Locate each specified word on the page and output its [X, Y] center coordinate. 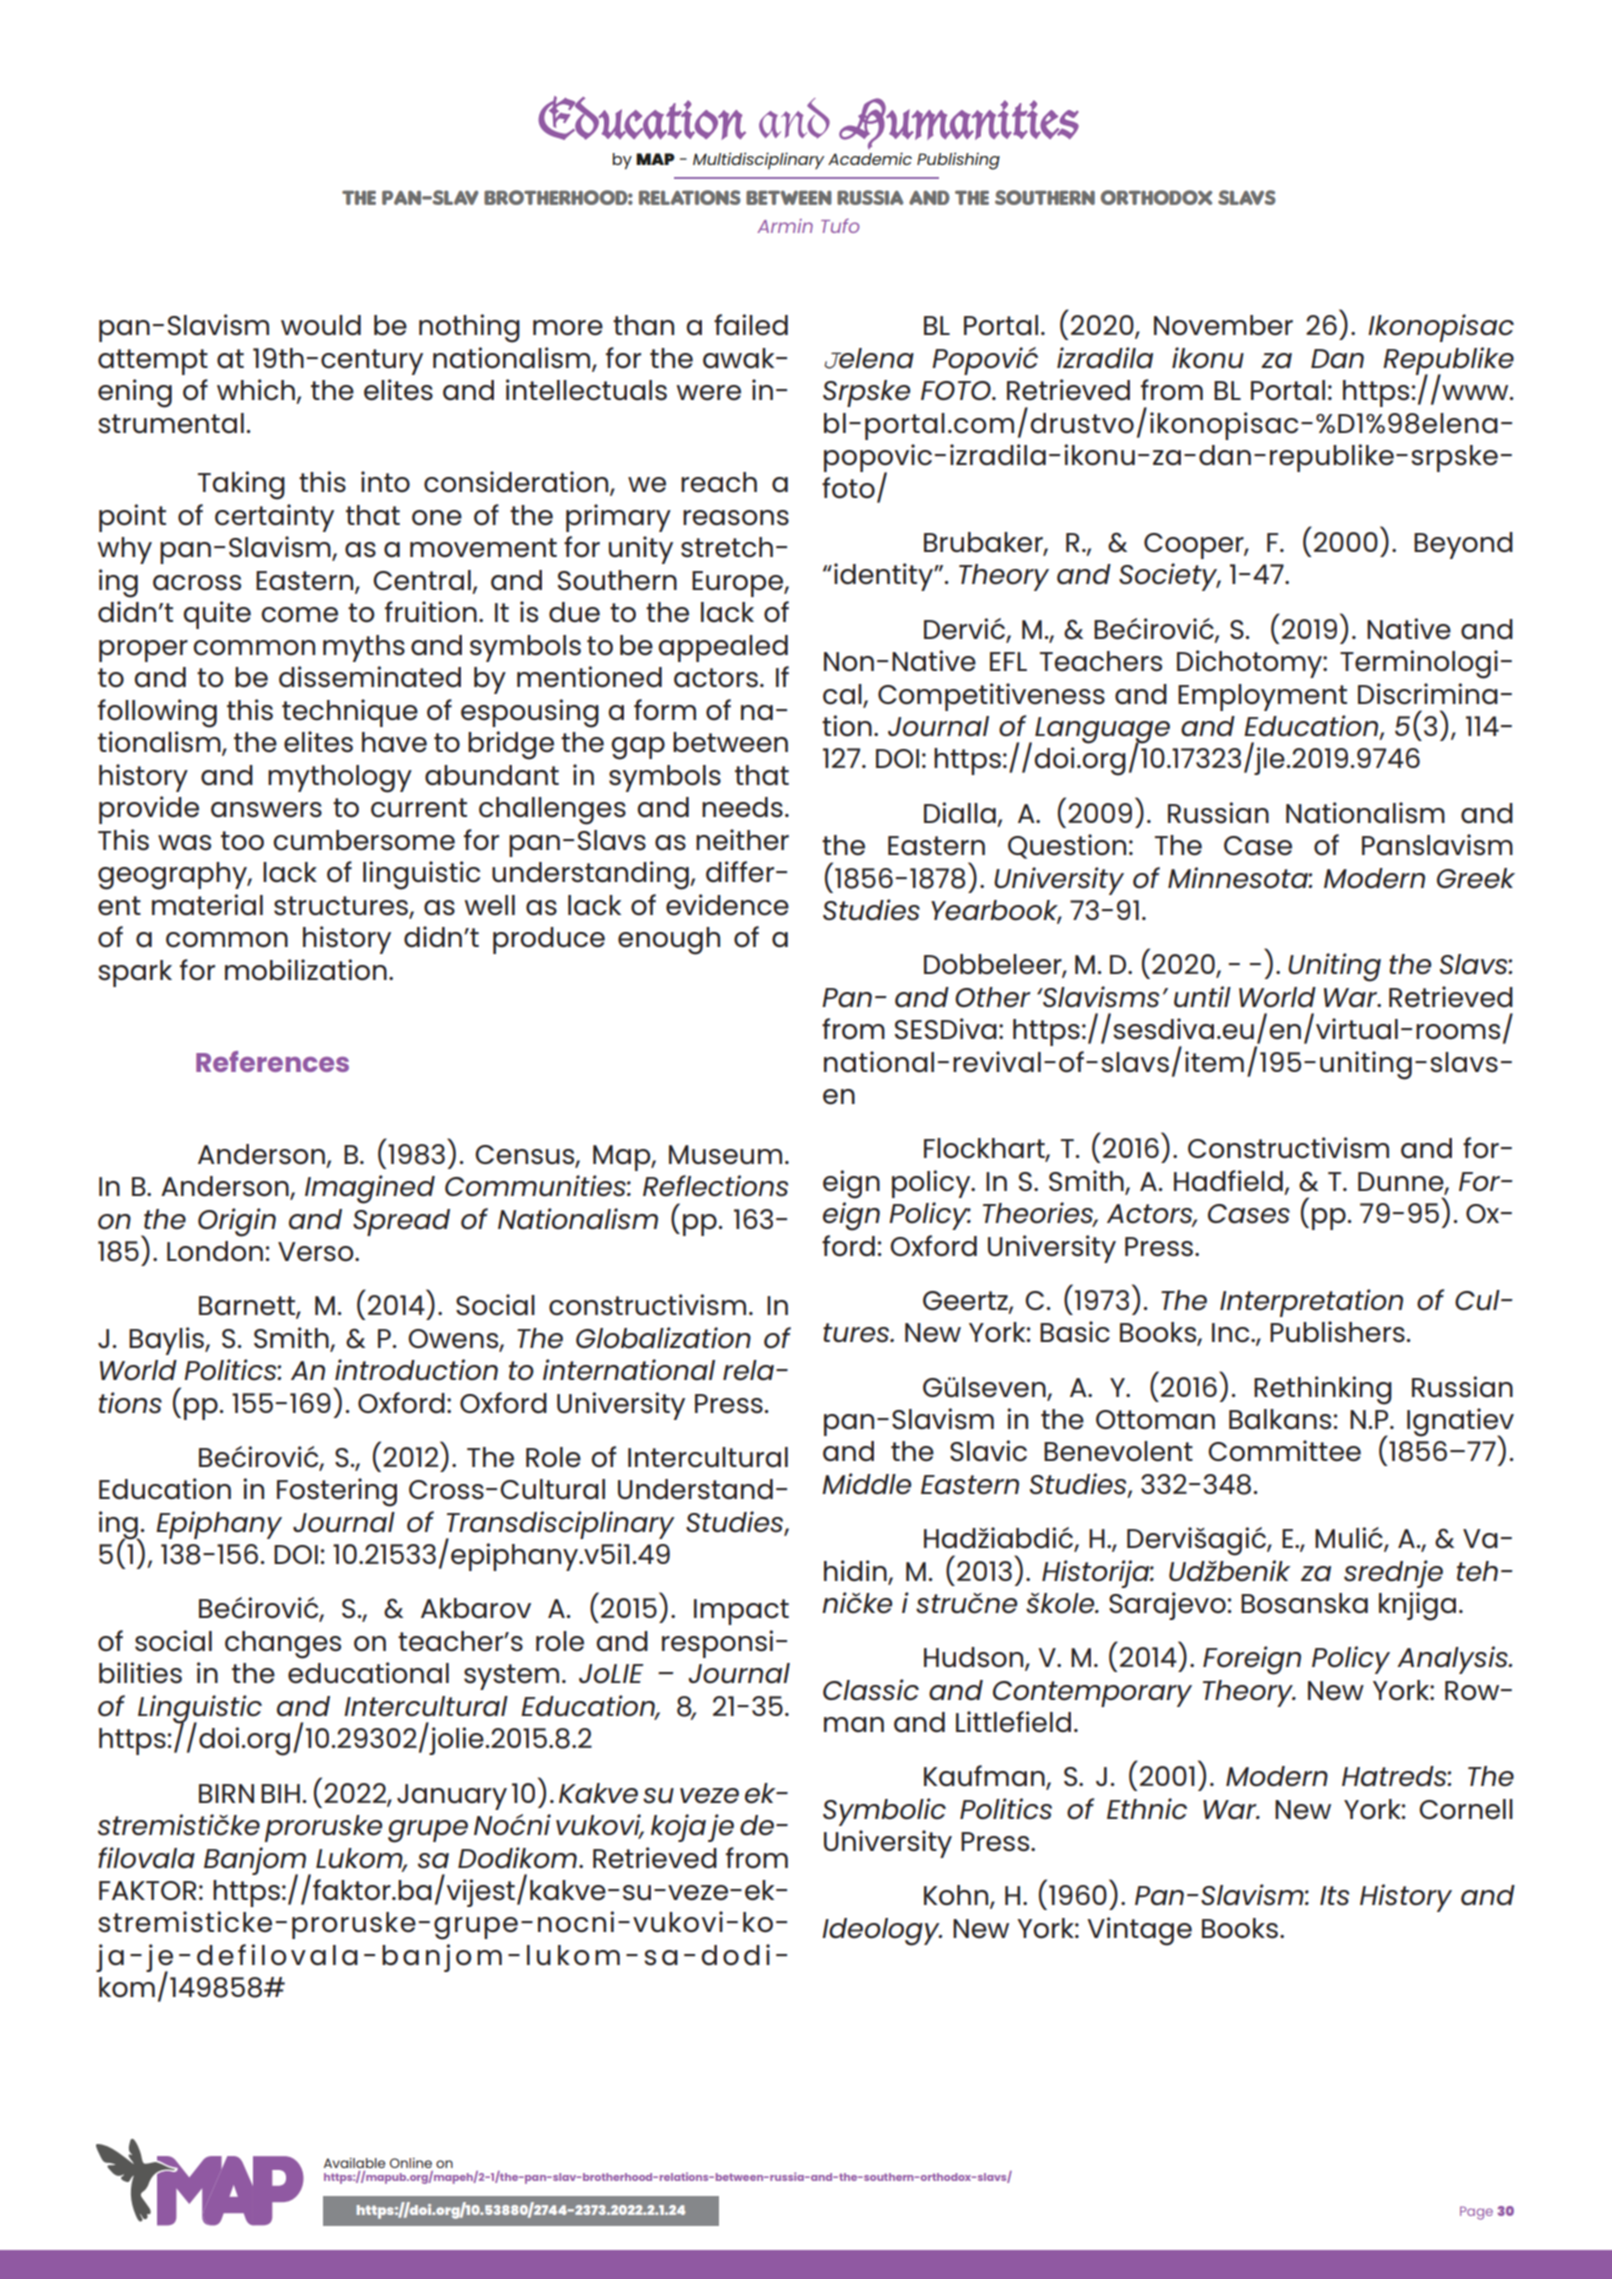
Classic [871, 1690]
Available [354, 2163]
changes [283, 1645]
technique [350, 713]
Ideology [882, 1932]
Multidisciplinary [758, 161]
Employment [1262, 697]
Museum [725, 1155]
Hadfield [1228, 1181]
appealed [723, 648]
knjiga [1417, 1606]
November [1223, 325]
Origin [237, 1222]
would [321, 325]
